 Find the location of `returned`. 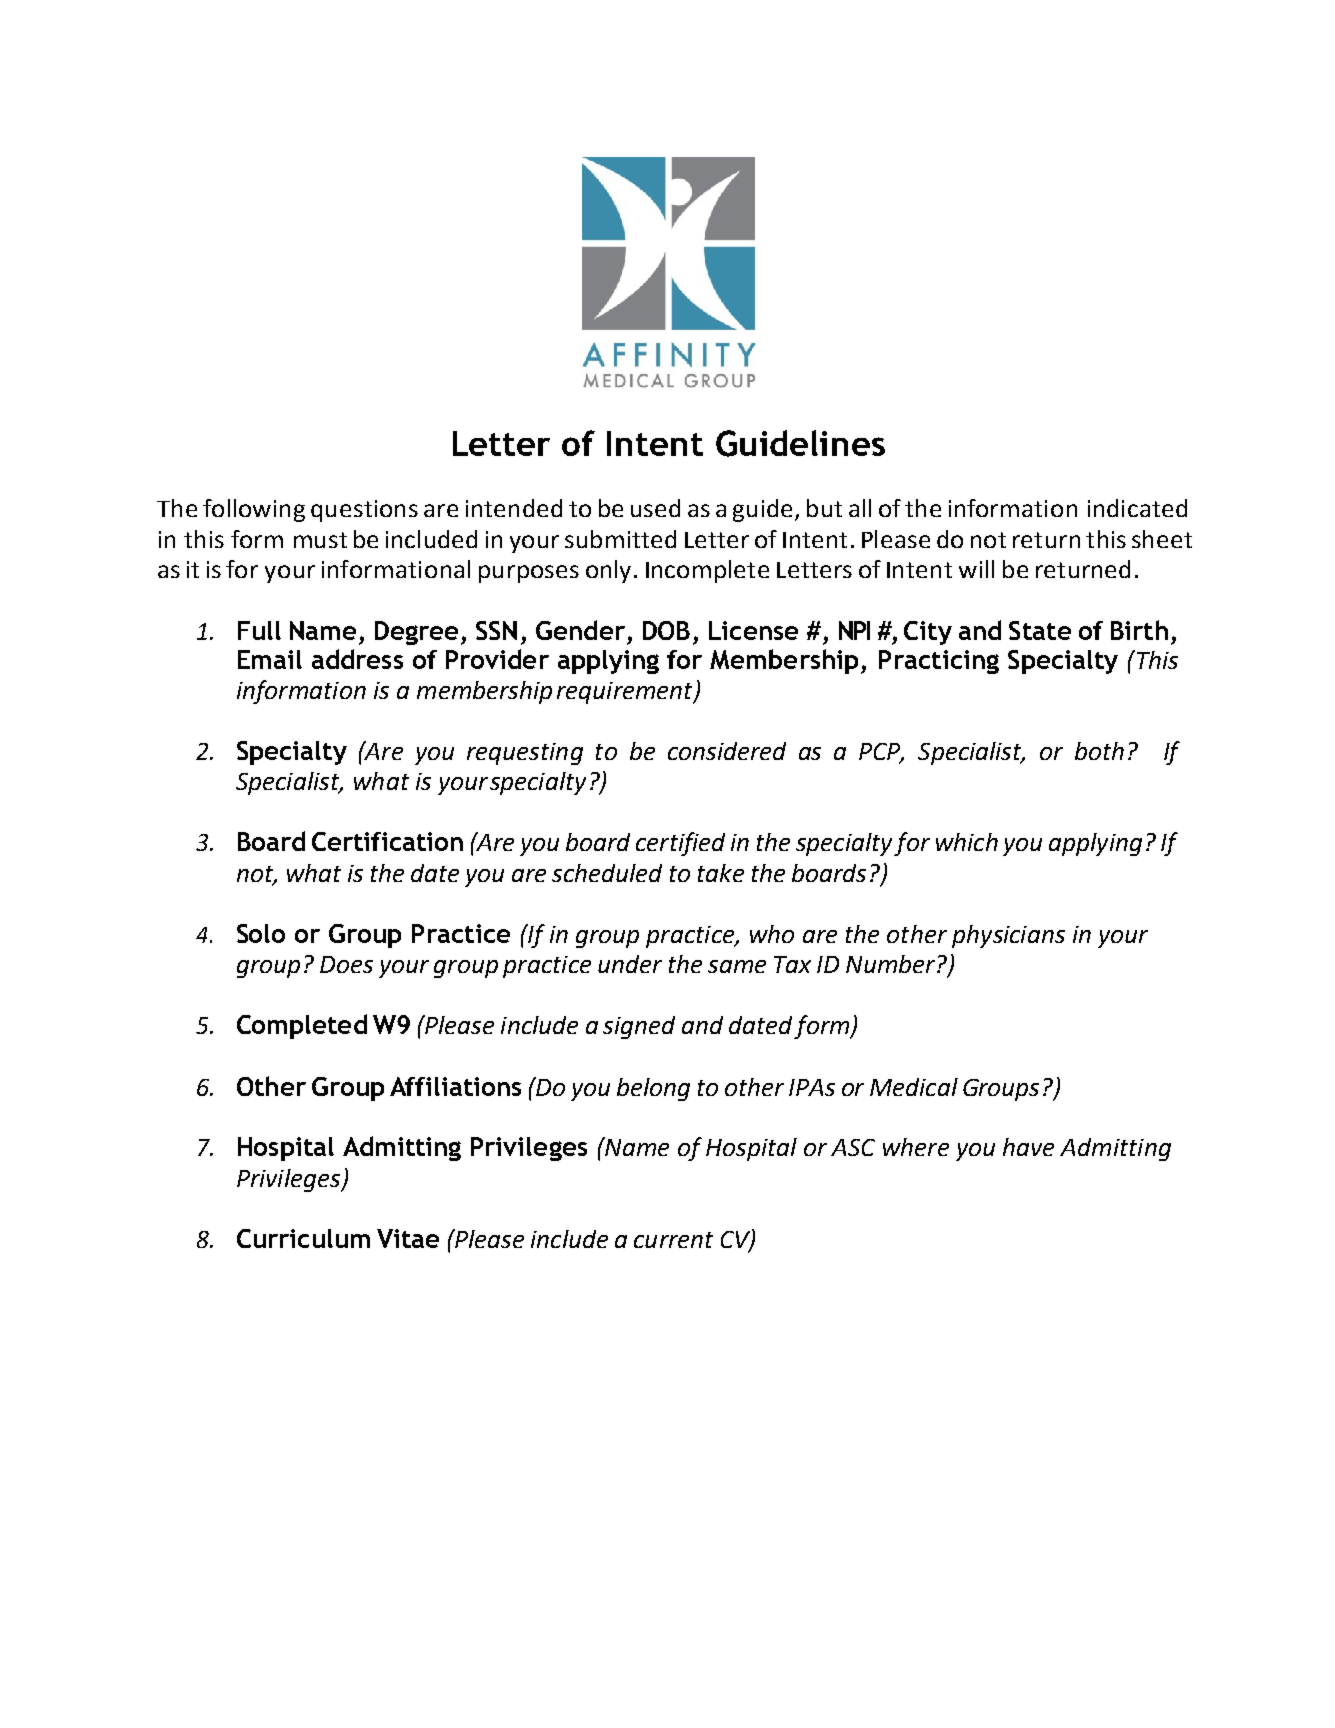

returned is located at coordinates (1083, 569).
